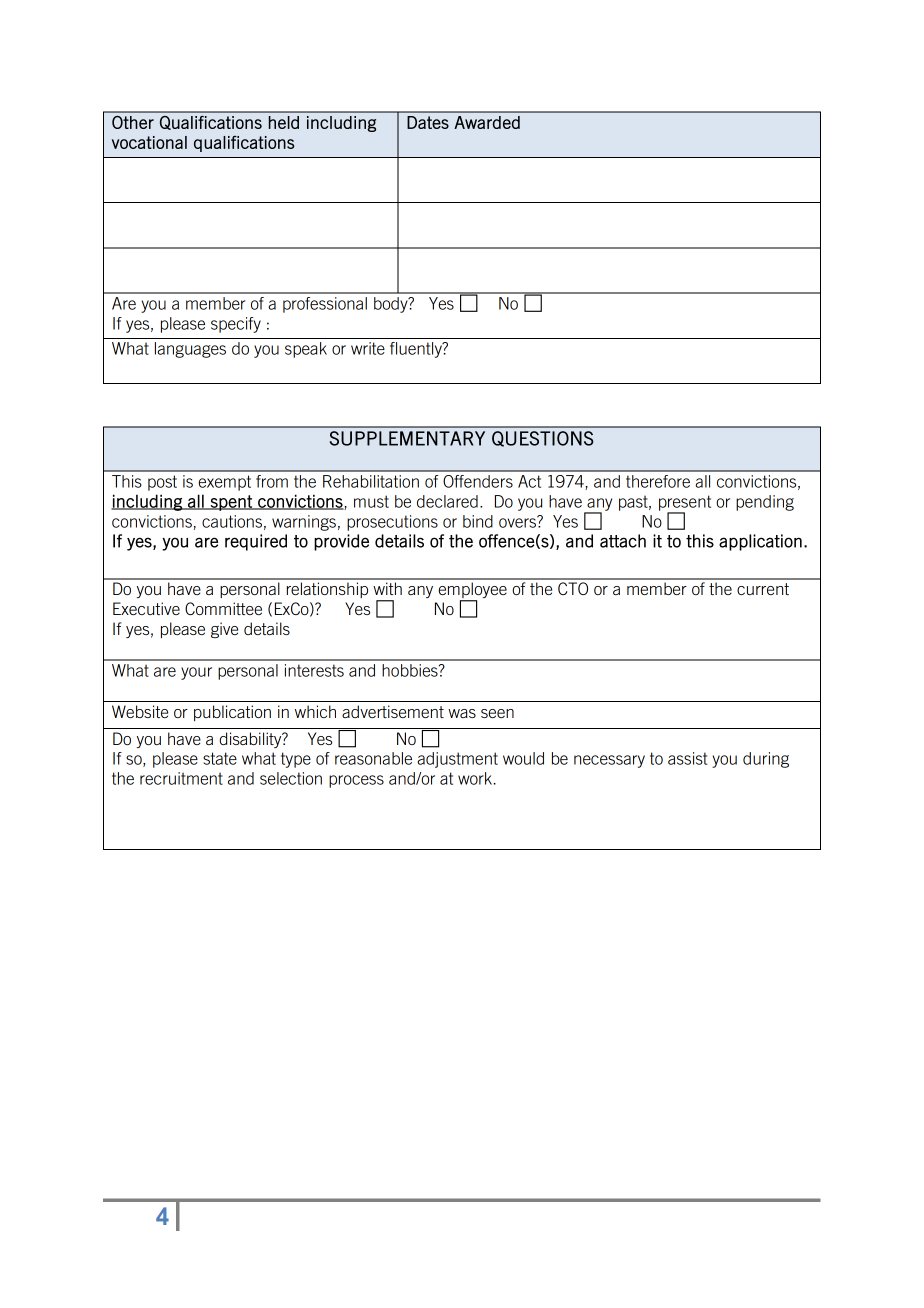 This page has width=924, height=1308. I want to click on adjustment, so click(457, 760).
